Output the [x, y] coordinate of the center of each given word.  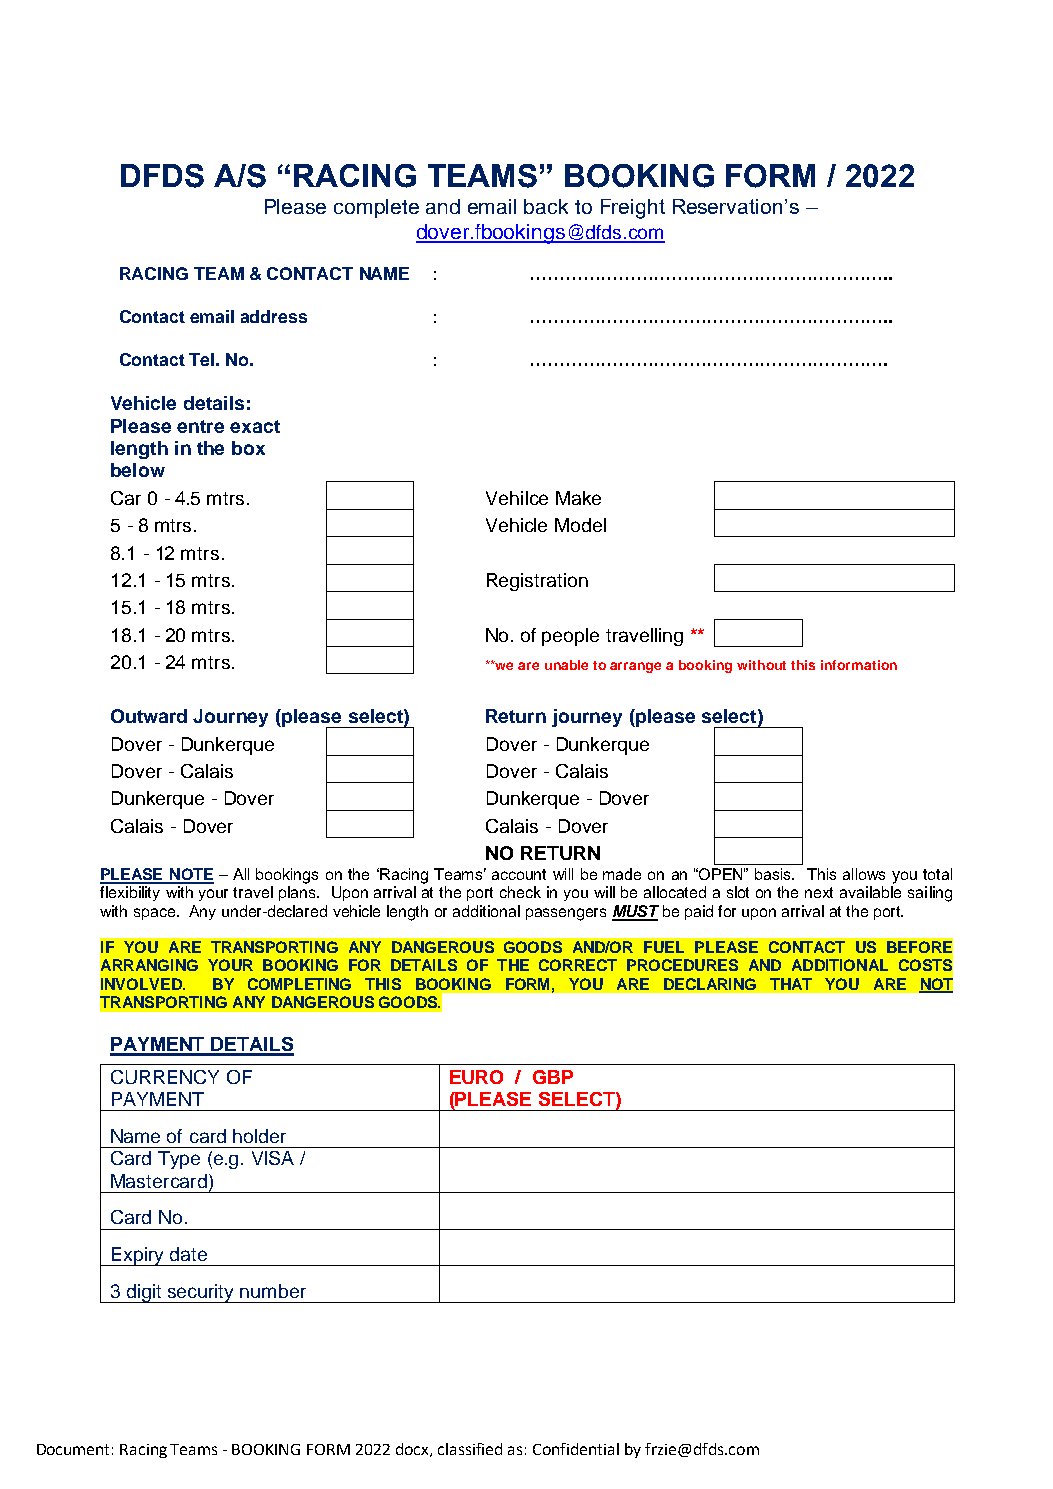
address [274, 316]
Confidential [576, 1449]
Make [578, 498]
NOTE [191, 875]
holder [259, 1136]
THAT [791, 984]
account [519, 874]
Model [580, 525]
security [201, 1293]
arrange [635, 667]
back [546, 206]
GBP [553, 1077]
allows [864, 874]
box [248, 448]
